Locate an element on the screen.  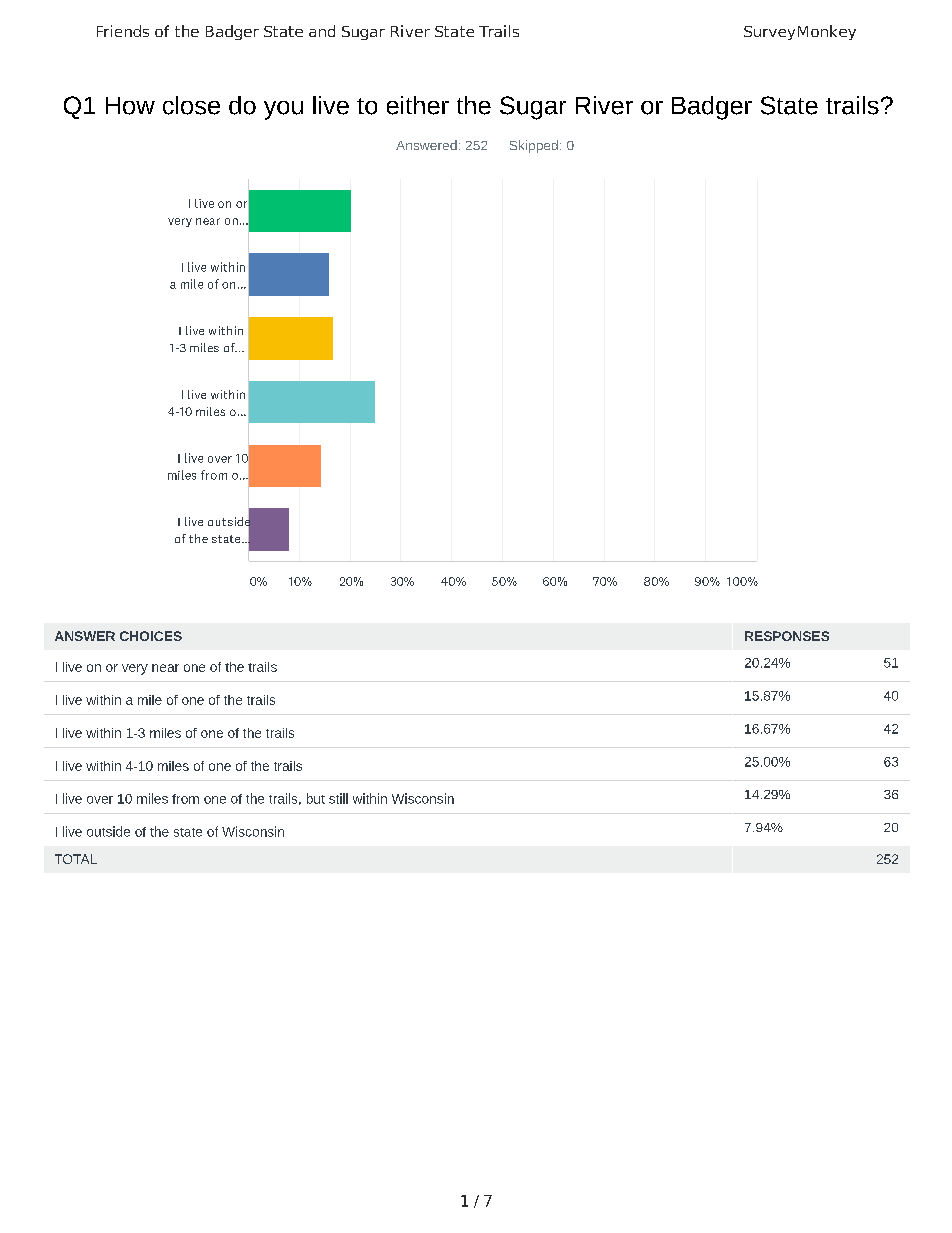
but is located at coordinates (316, 798).
